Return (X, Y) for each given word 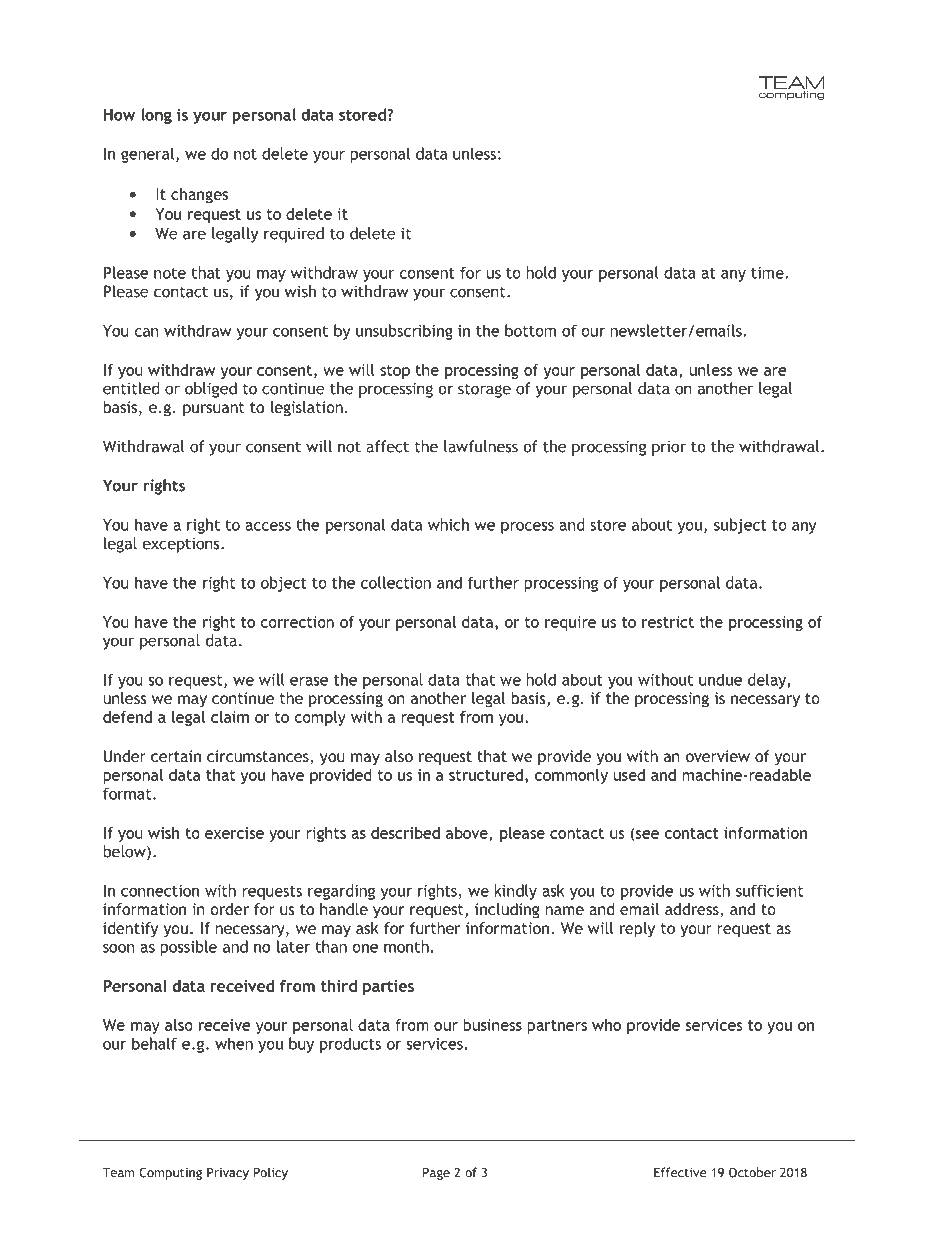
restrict (668, 622)
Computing (170, 1173)
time (768, 273)
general (149, 155)
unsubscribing (404, 332)
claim (230, 717)
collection (396, 582)
